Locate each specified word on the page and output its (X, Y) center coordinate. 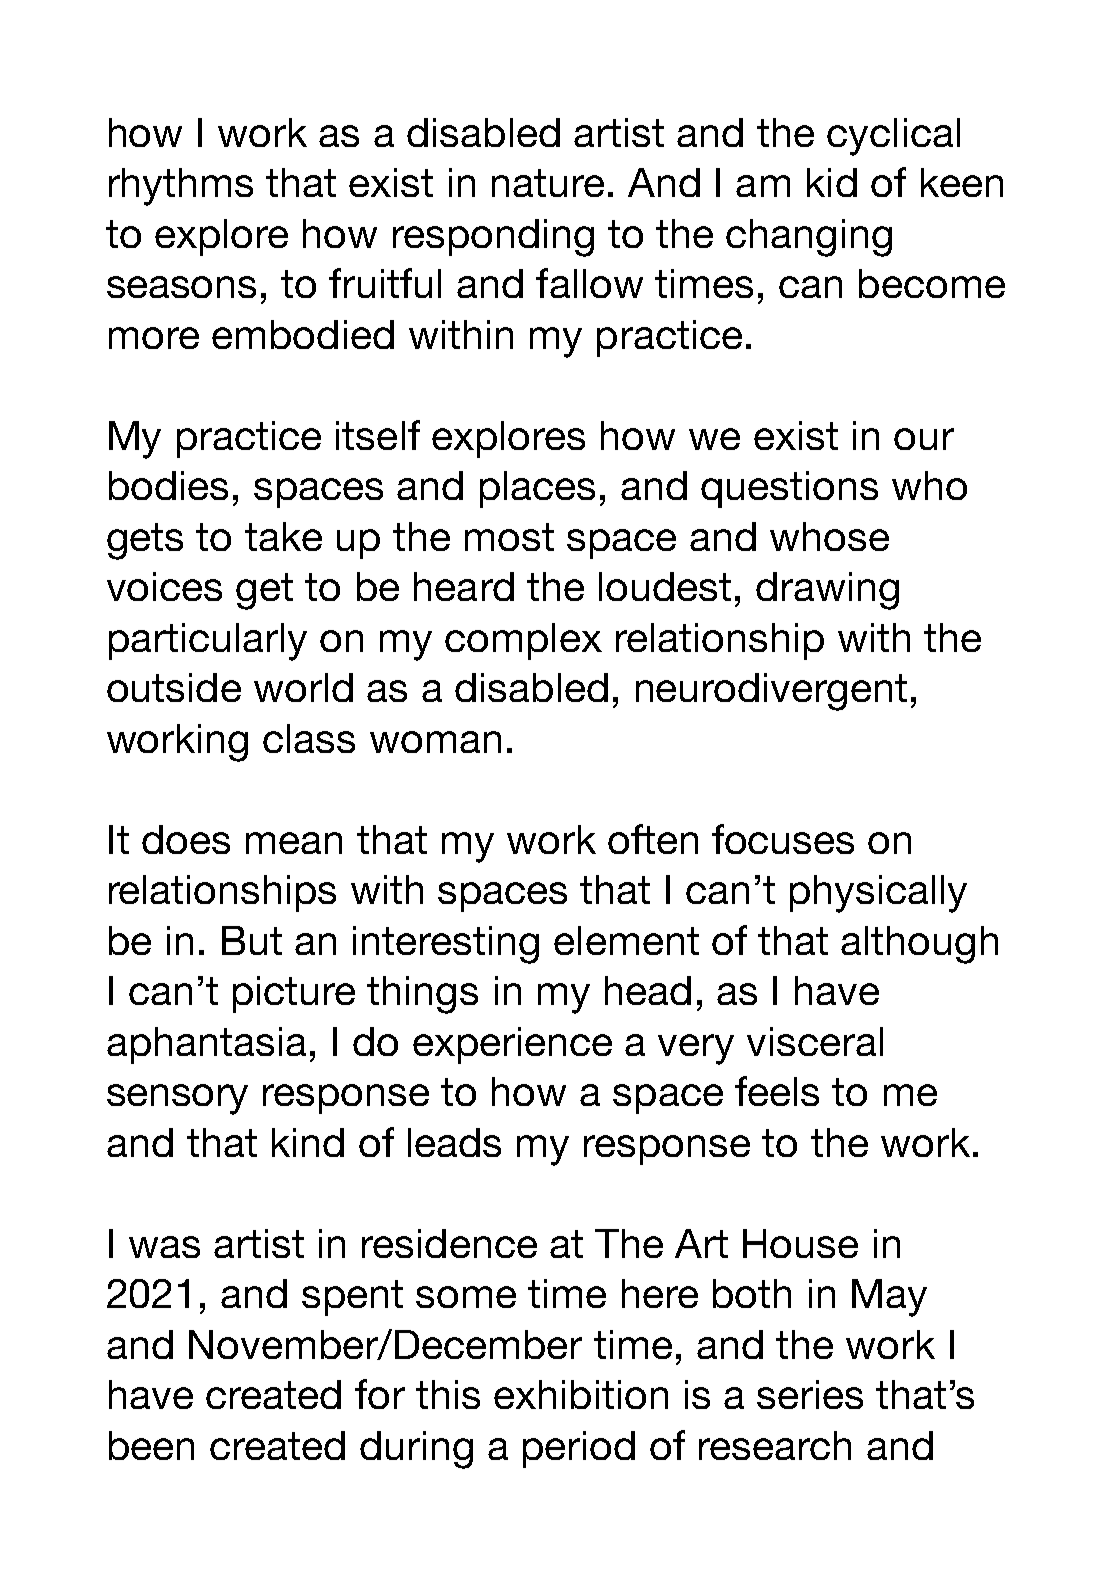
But (252, 940)
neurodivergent (771, 692)
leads (454, 1142)
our (924, 439)
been (151, 1445)
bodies (168, 485)
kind (308, 1142)
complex (523, 641)
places (537, 489)
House (800, 1243)
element (626, 940)
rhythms (181, 187)
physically (878, 894)
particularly (208, 642)
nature (548, 183)
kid (832, 182)
